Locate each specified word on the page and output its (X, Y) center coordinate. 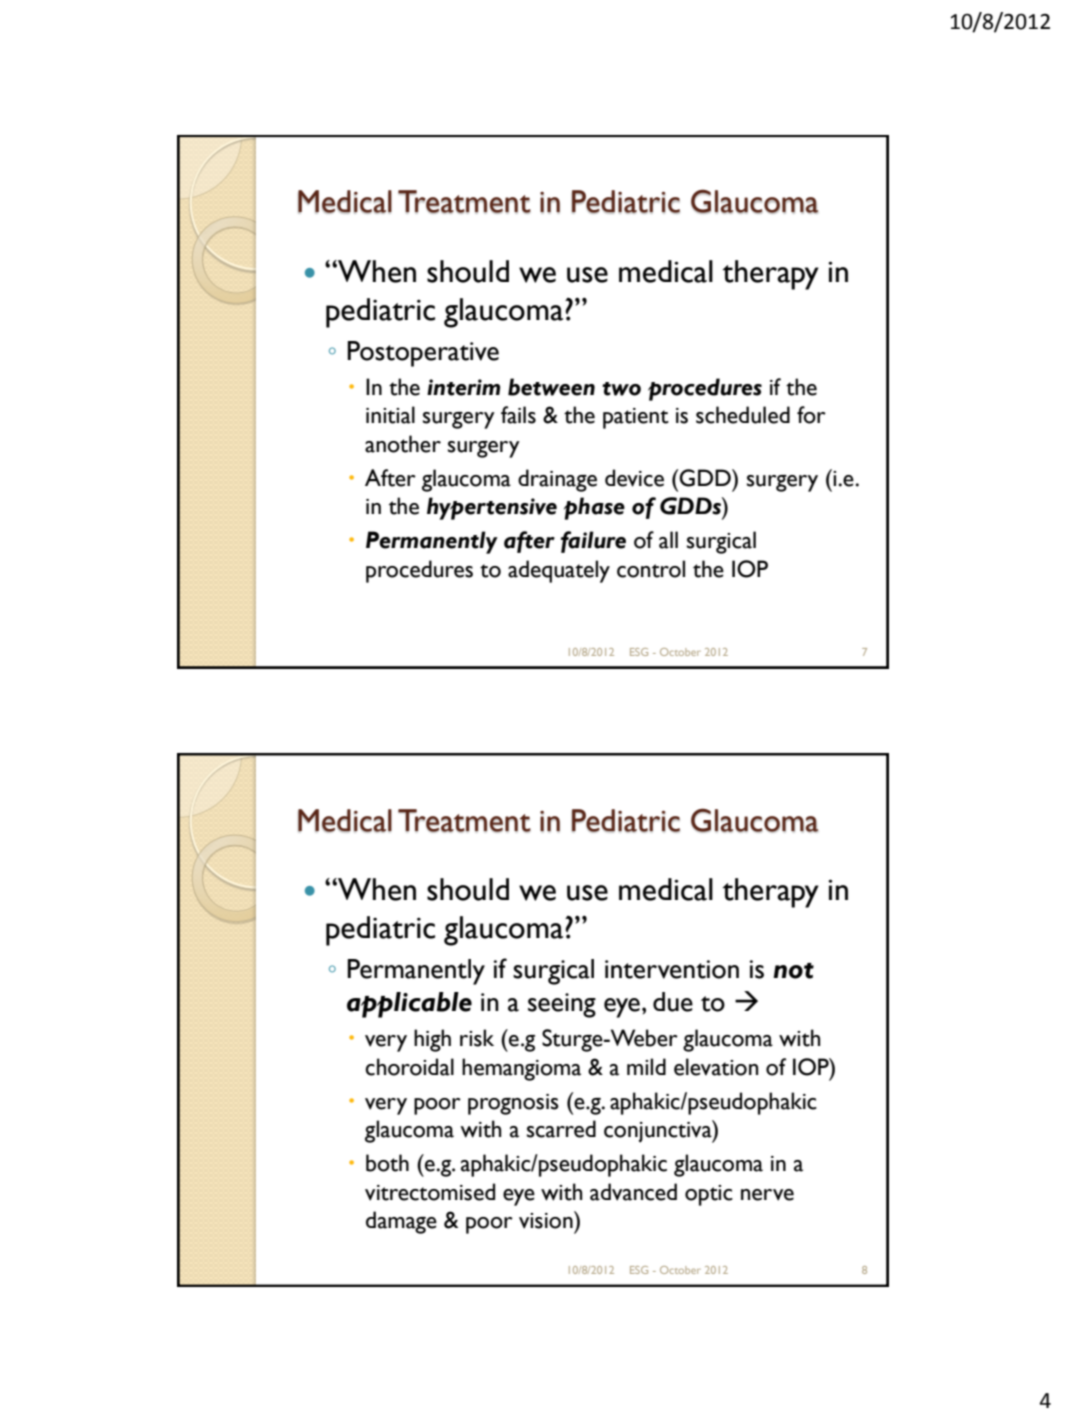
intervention (672, 969)
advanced (633, 1192)
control (651, 569)
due (673, 1002)
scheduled (743, 415)
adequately (559, 571)
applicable (409, 1005)
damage (401, 1222)
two (621, 389)
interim (463, 387)
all (668, 540)
